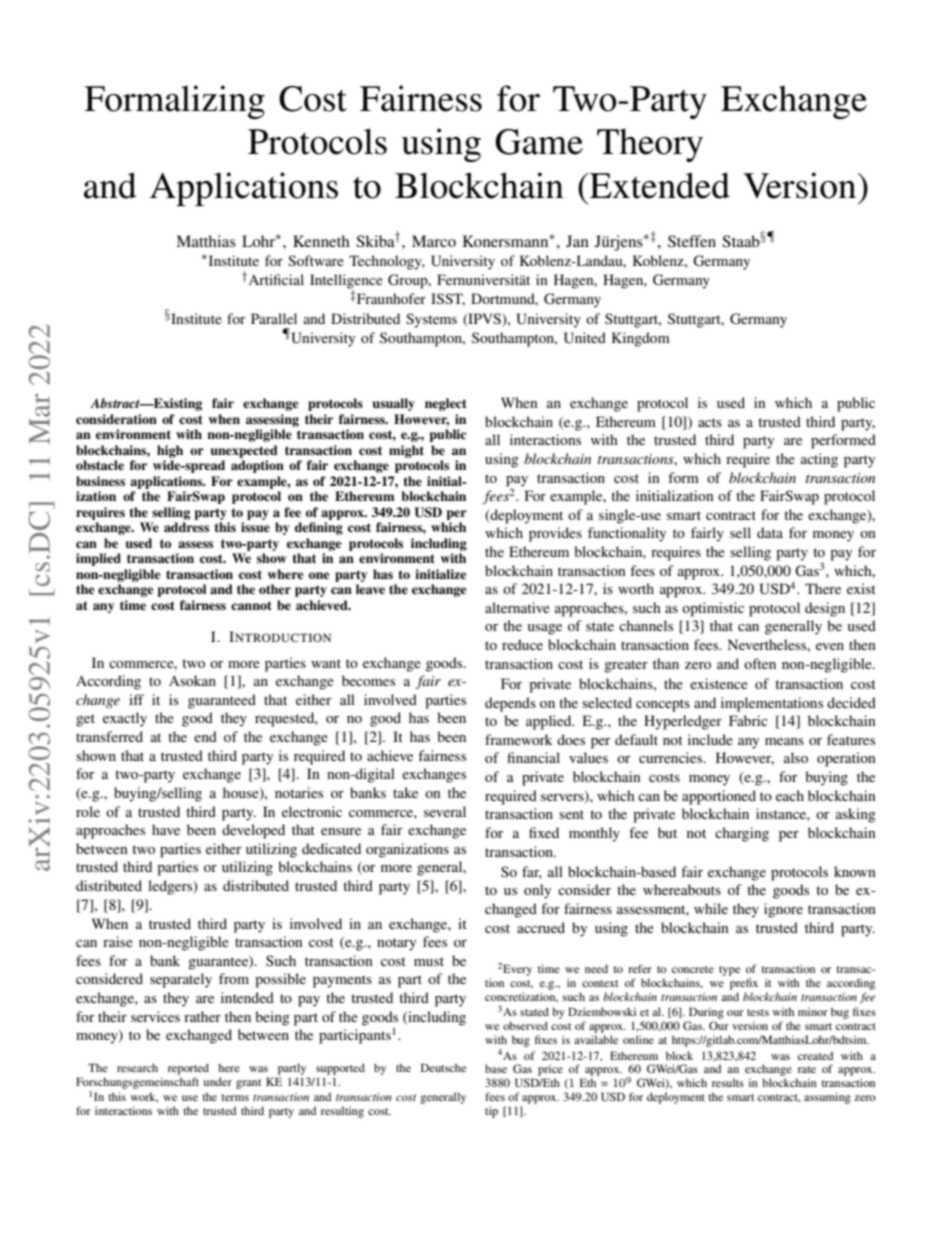 This image has height=1233, width=952. Describe the element at coordinates (443, 1067) in the image. I see `Deutsche` at that location.
